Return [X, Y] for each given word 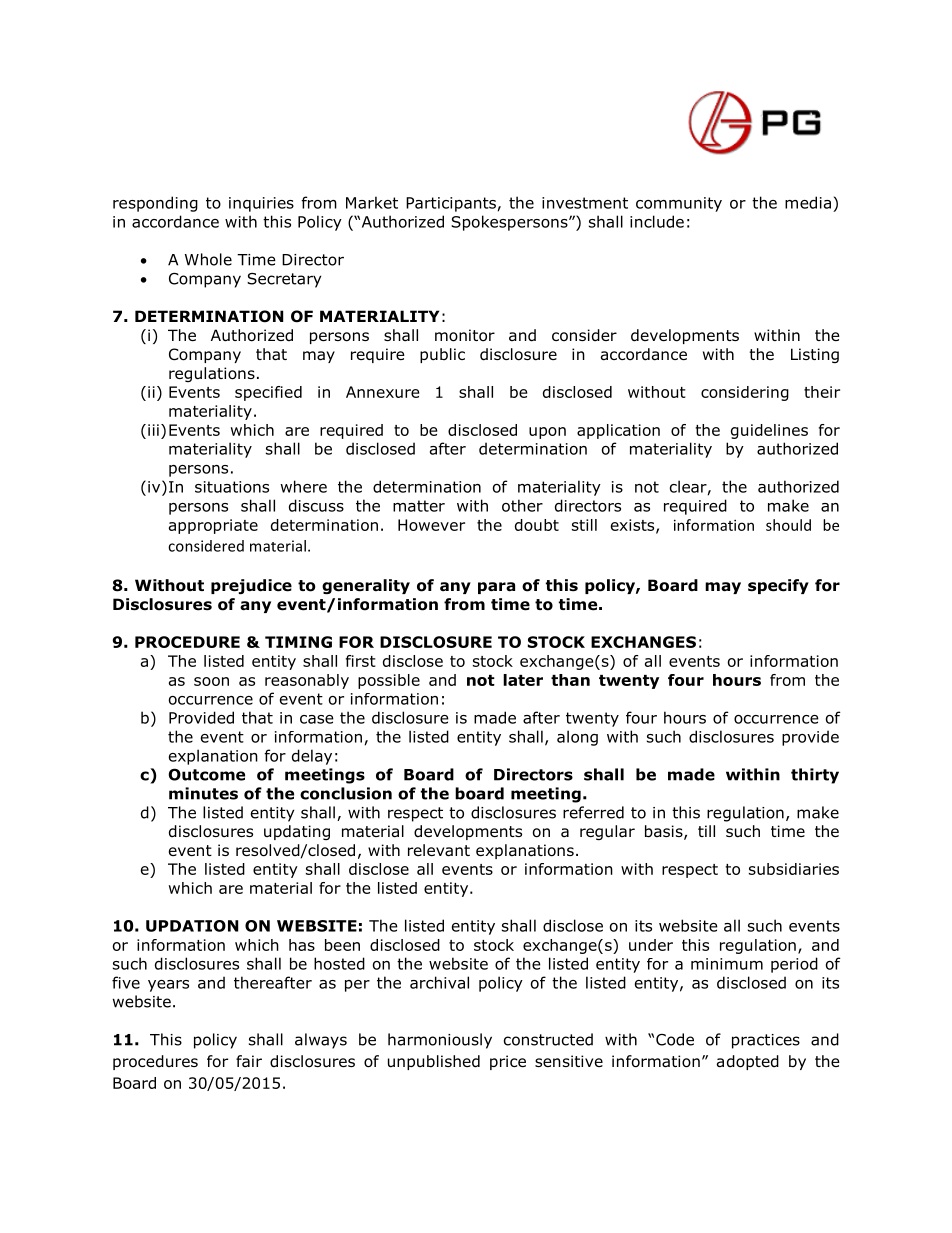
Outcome [206, 774]
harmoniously [440, 1041]
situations [232, 487]
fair [249, 1061]
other [522, 505]
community [679, 204]
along [577, 738]
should [788, 525]
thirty [815, 776]
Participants [451, 204]
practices [766, 1041]
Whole [208, 259]
